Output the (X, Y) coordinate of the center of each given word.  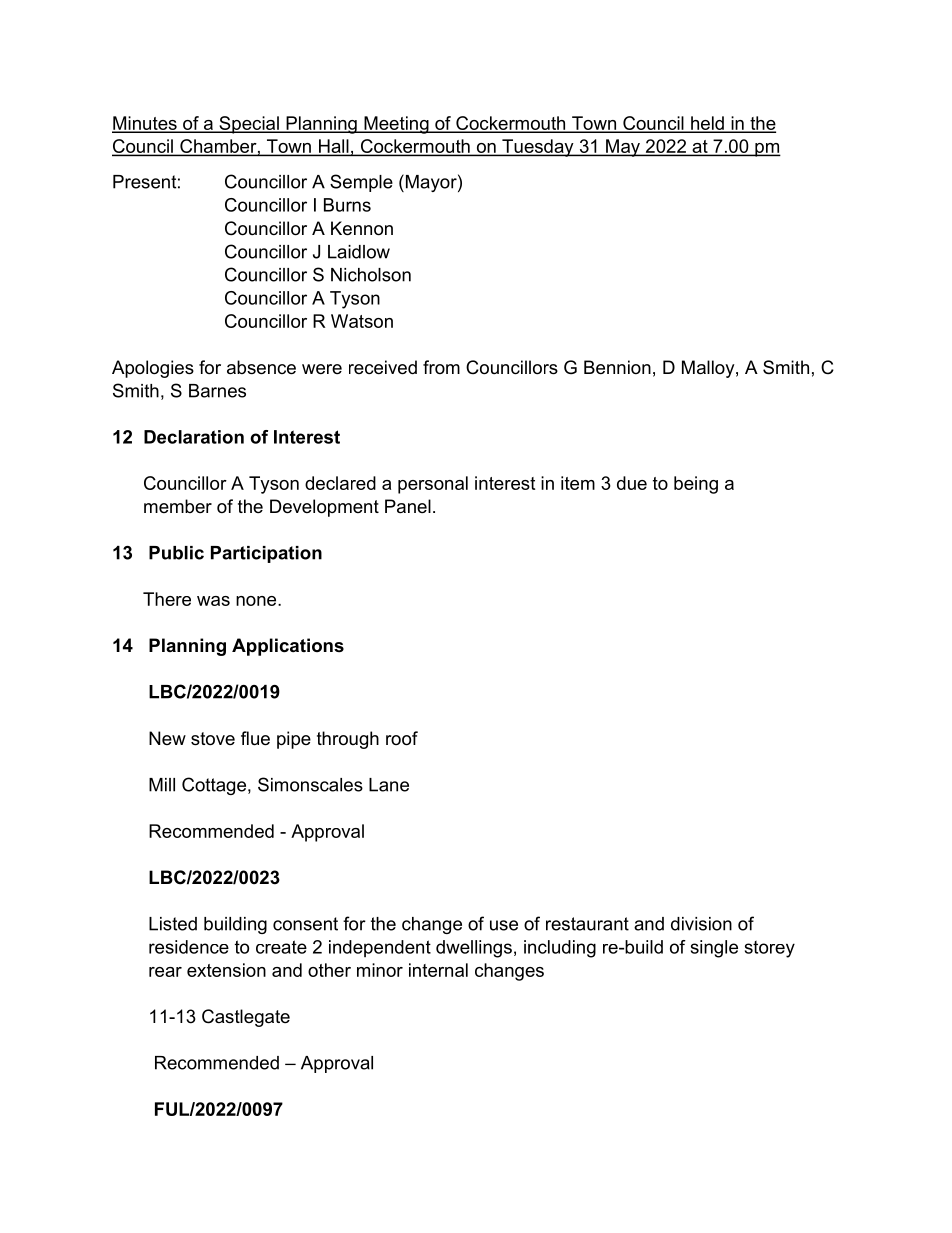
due (632, 483)
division (701, 924)
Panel (408, 506)
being (696, 485)
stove (213, 739)
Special (249, 125)
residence (189, 947)
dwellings (474, 949)
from (441, 367)
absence (261, 367)
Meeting (396, 125)
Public (176, 553)
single (714, 949)
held (707, 124)
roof (402, 738)
